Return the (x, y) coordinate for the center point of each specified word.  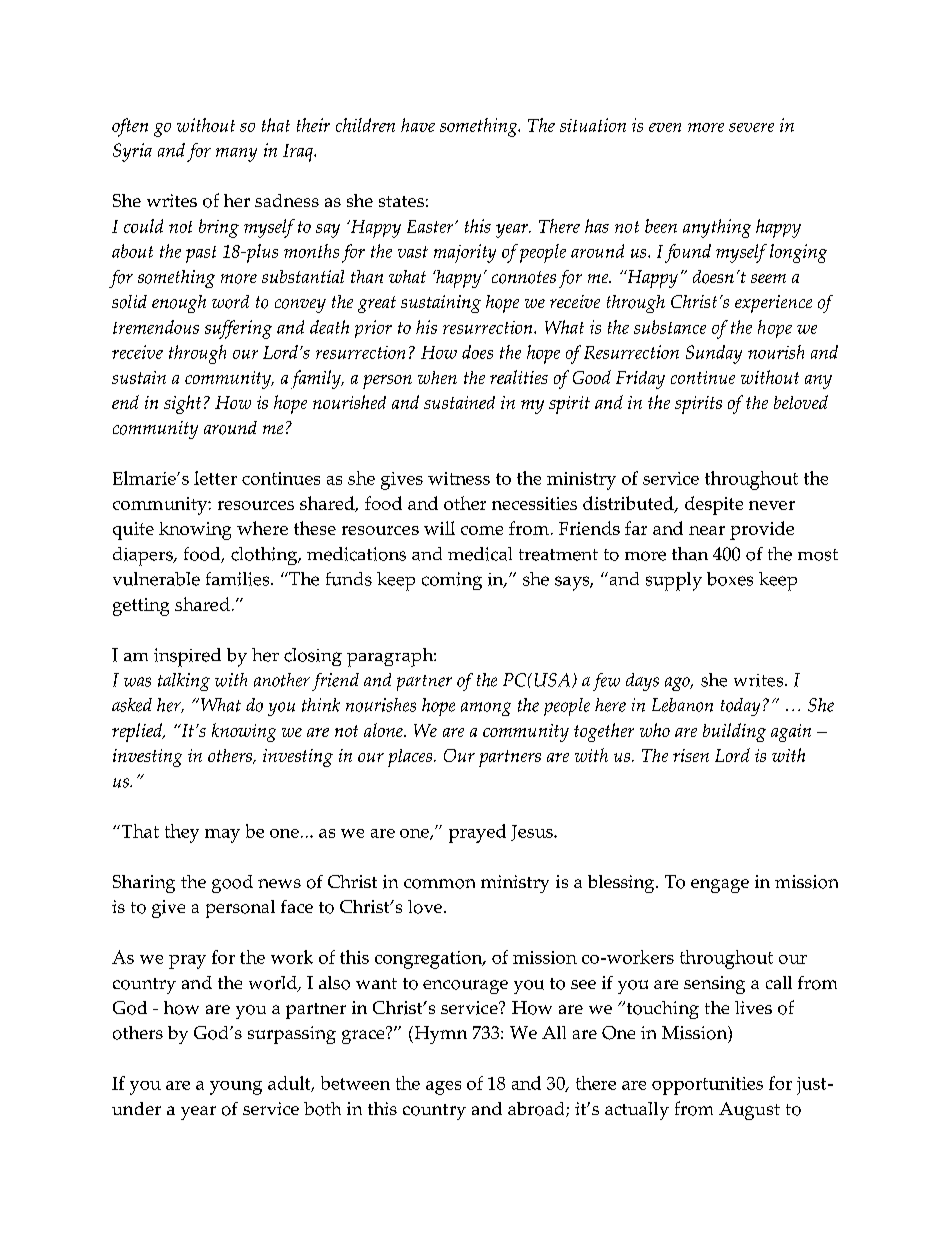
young (236, 1088)
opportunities (707, 1086)
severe (751, 127)
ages (443, 1088)
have (418, 125)
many (236, 155)
